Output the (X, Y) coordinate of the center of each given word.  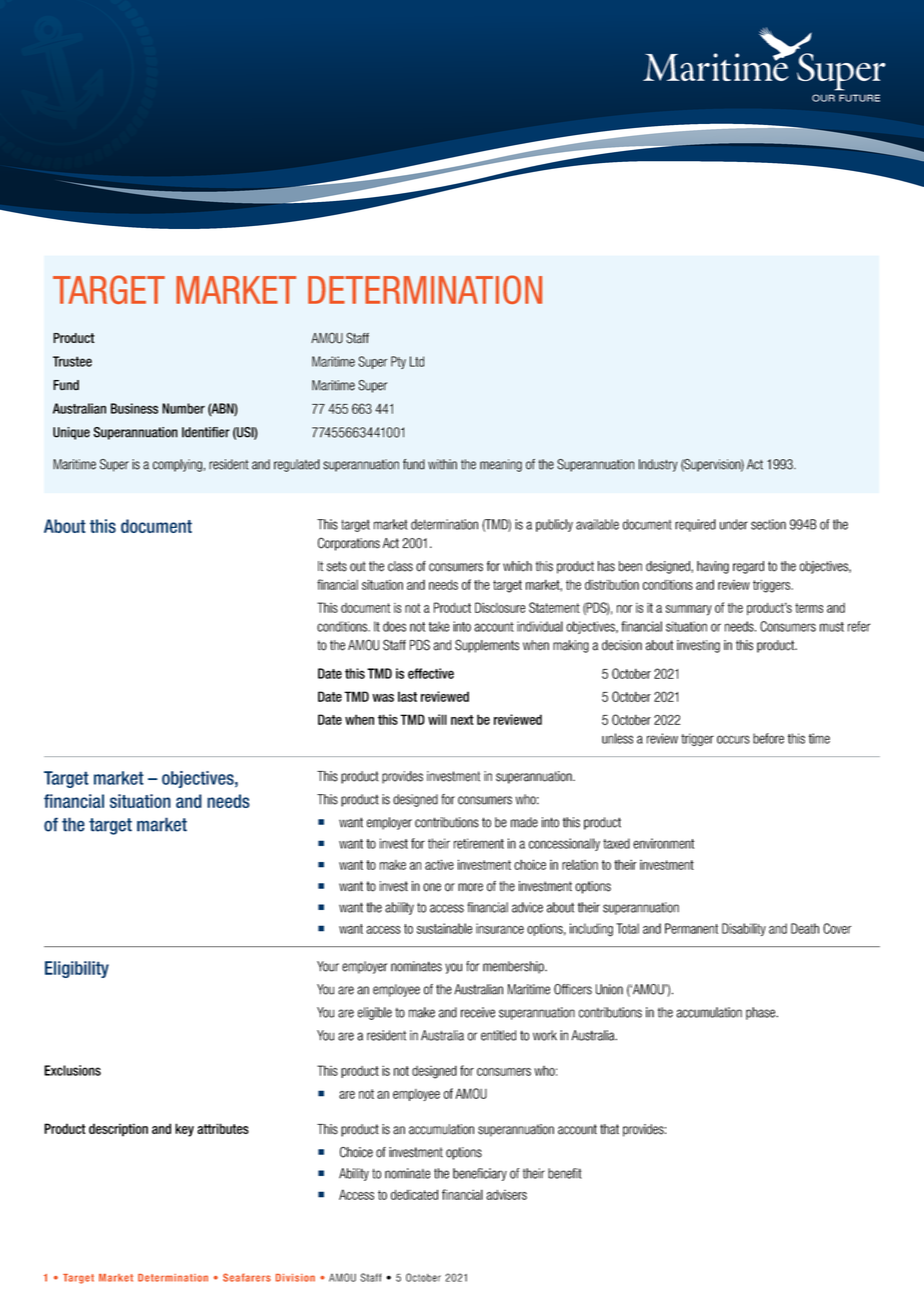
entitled (498, 1035)
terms (809, 608)
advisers (506, 1195)
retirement (479, 843)
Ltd (417, 361)
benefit (565, 1173)
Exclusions (72, 1070)
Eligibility (77, 969)
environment (663, 843)
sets (337, 566)
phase (761, 1013)
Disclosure (500, 607)
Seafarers (247, 1277)
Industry (658, 465)
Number (183, 408)
